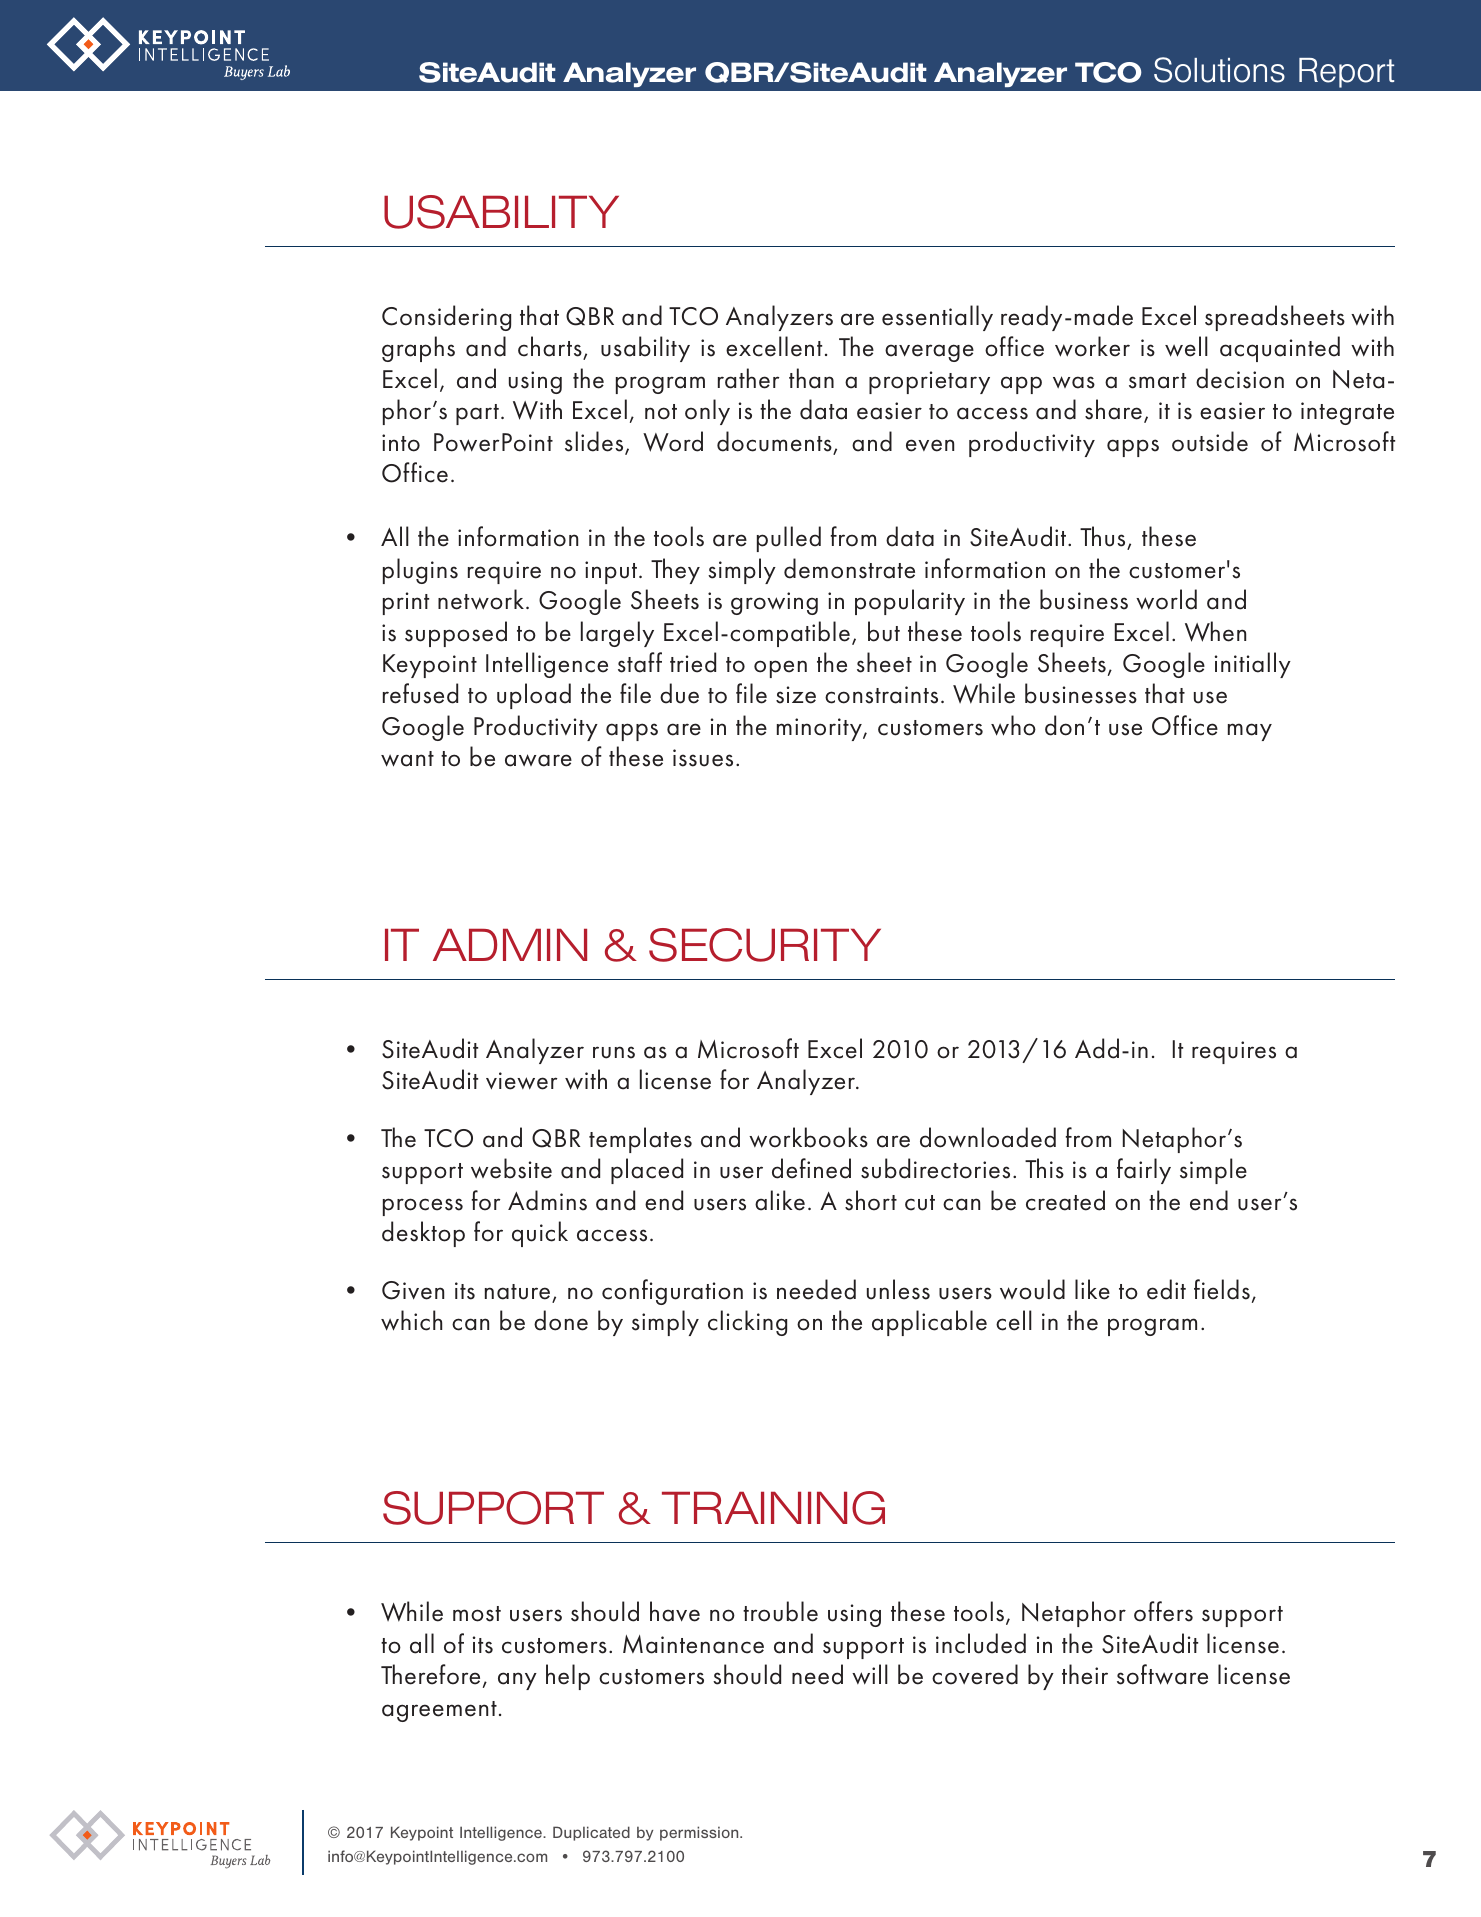  Describe the element at coordinates (1219, 70) in the screenshot. I see `Solutions` at that location.
